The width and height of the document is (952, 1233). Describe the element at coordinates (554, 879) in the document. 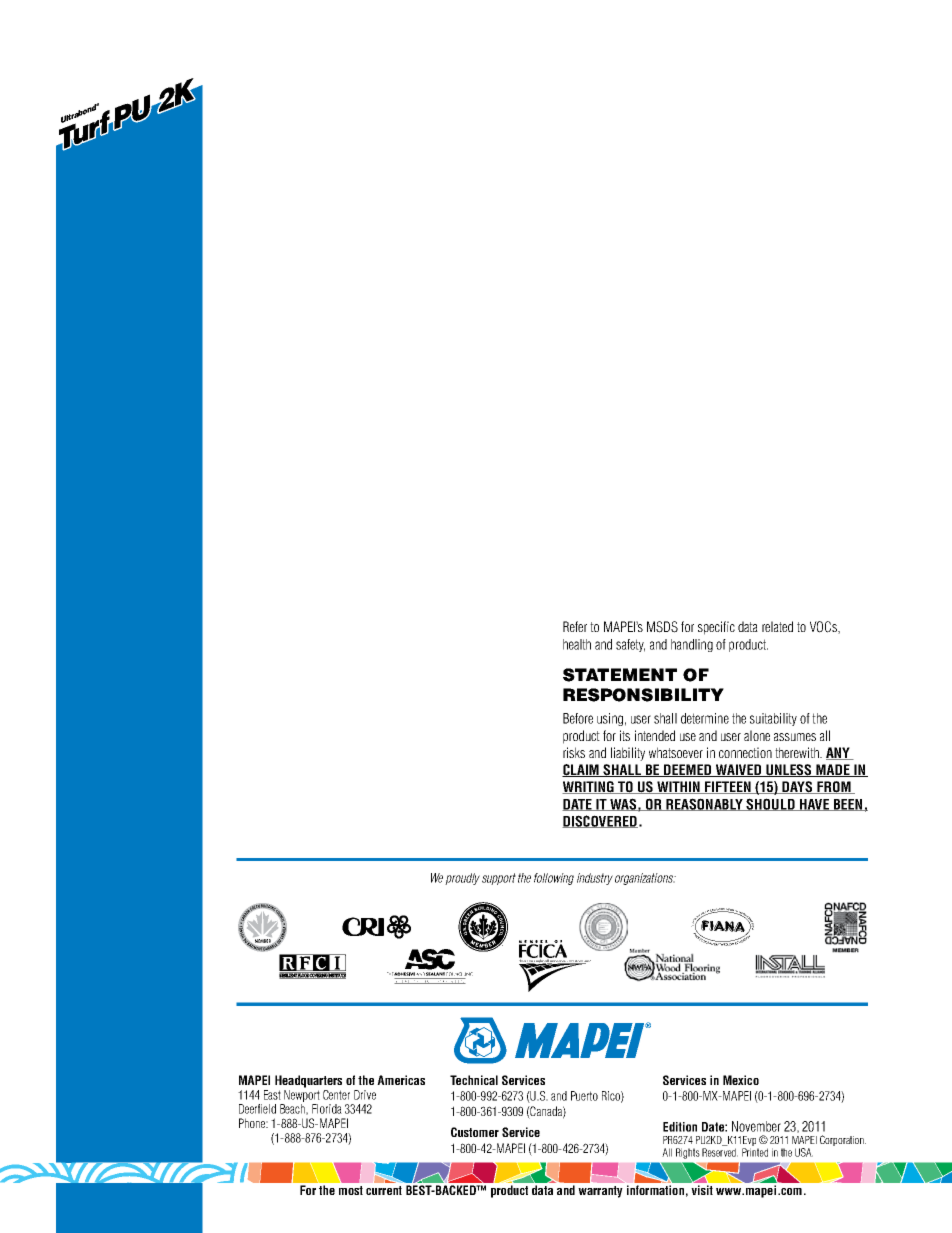

I see `following` at that location.
